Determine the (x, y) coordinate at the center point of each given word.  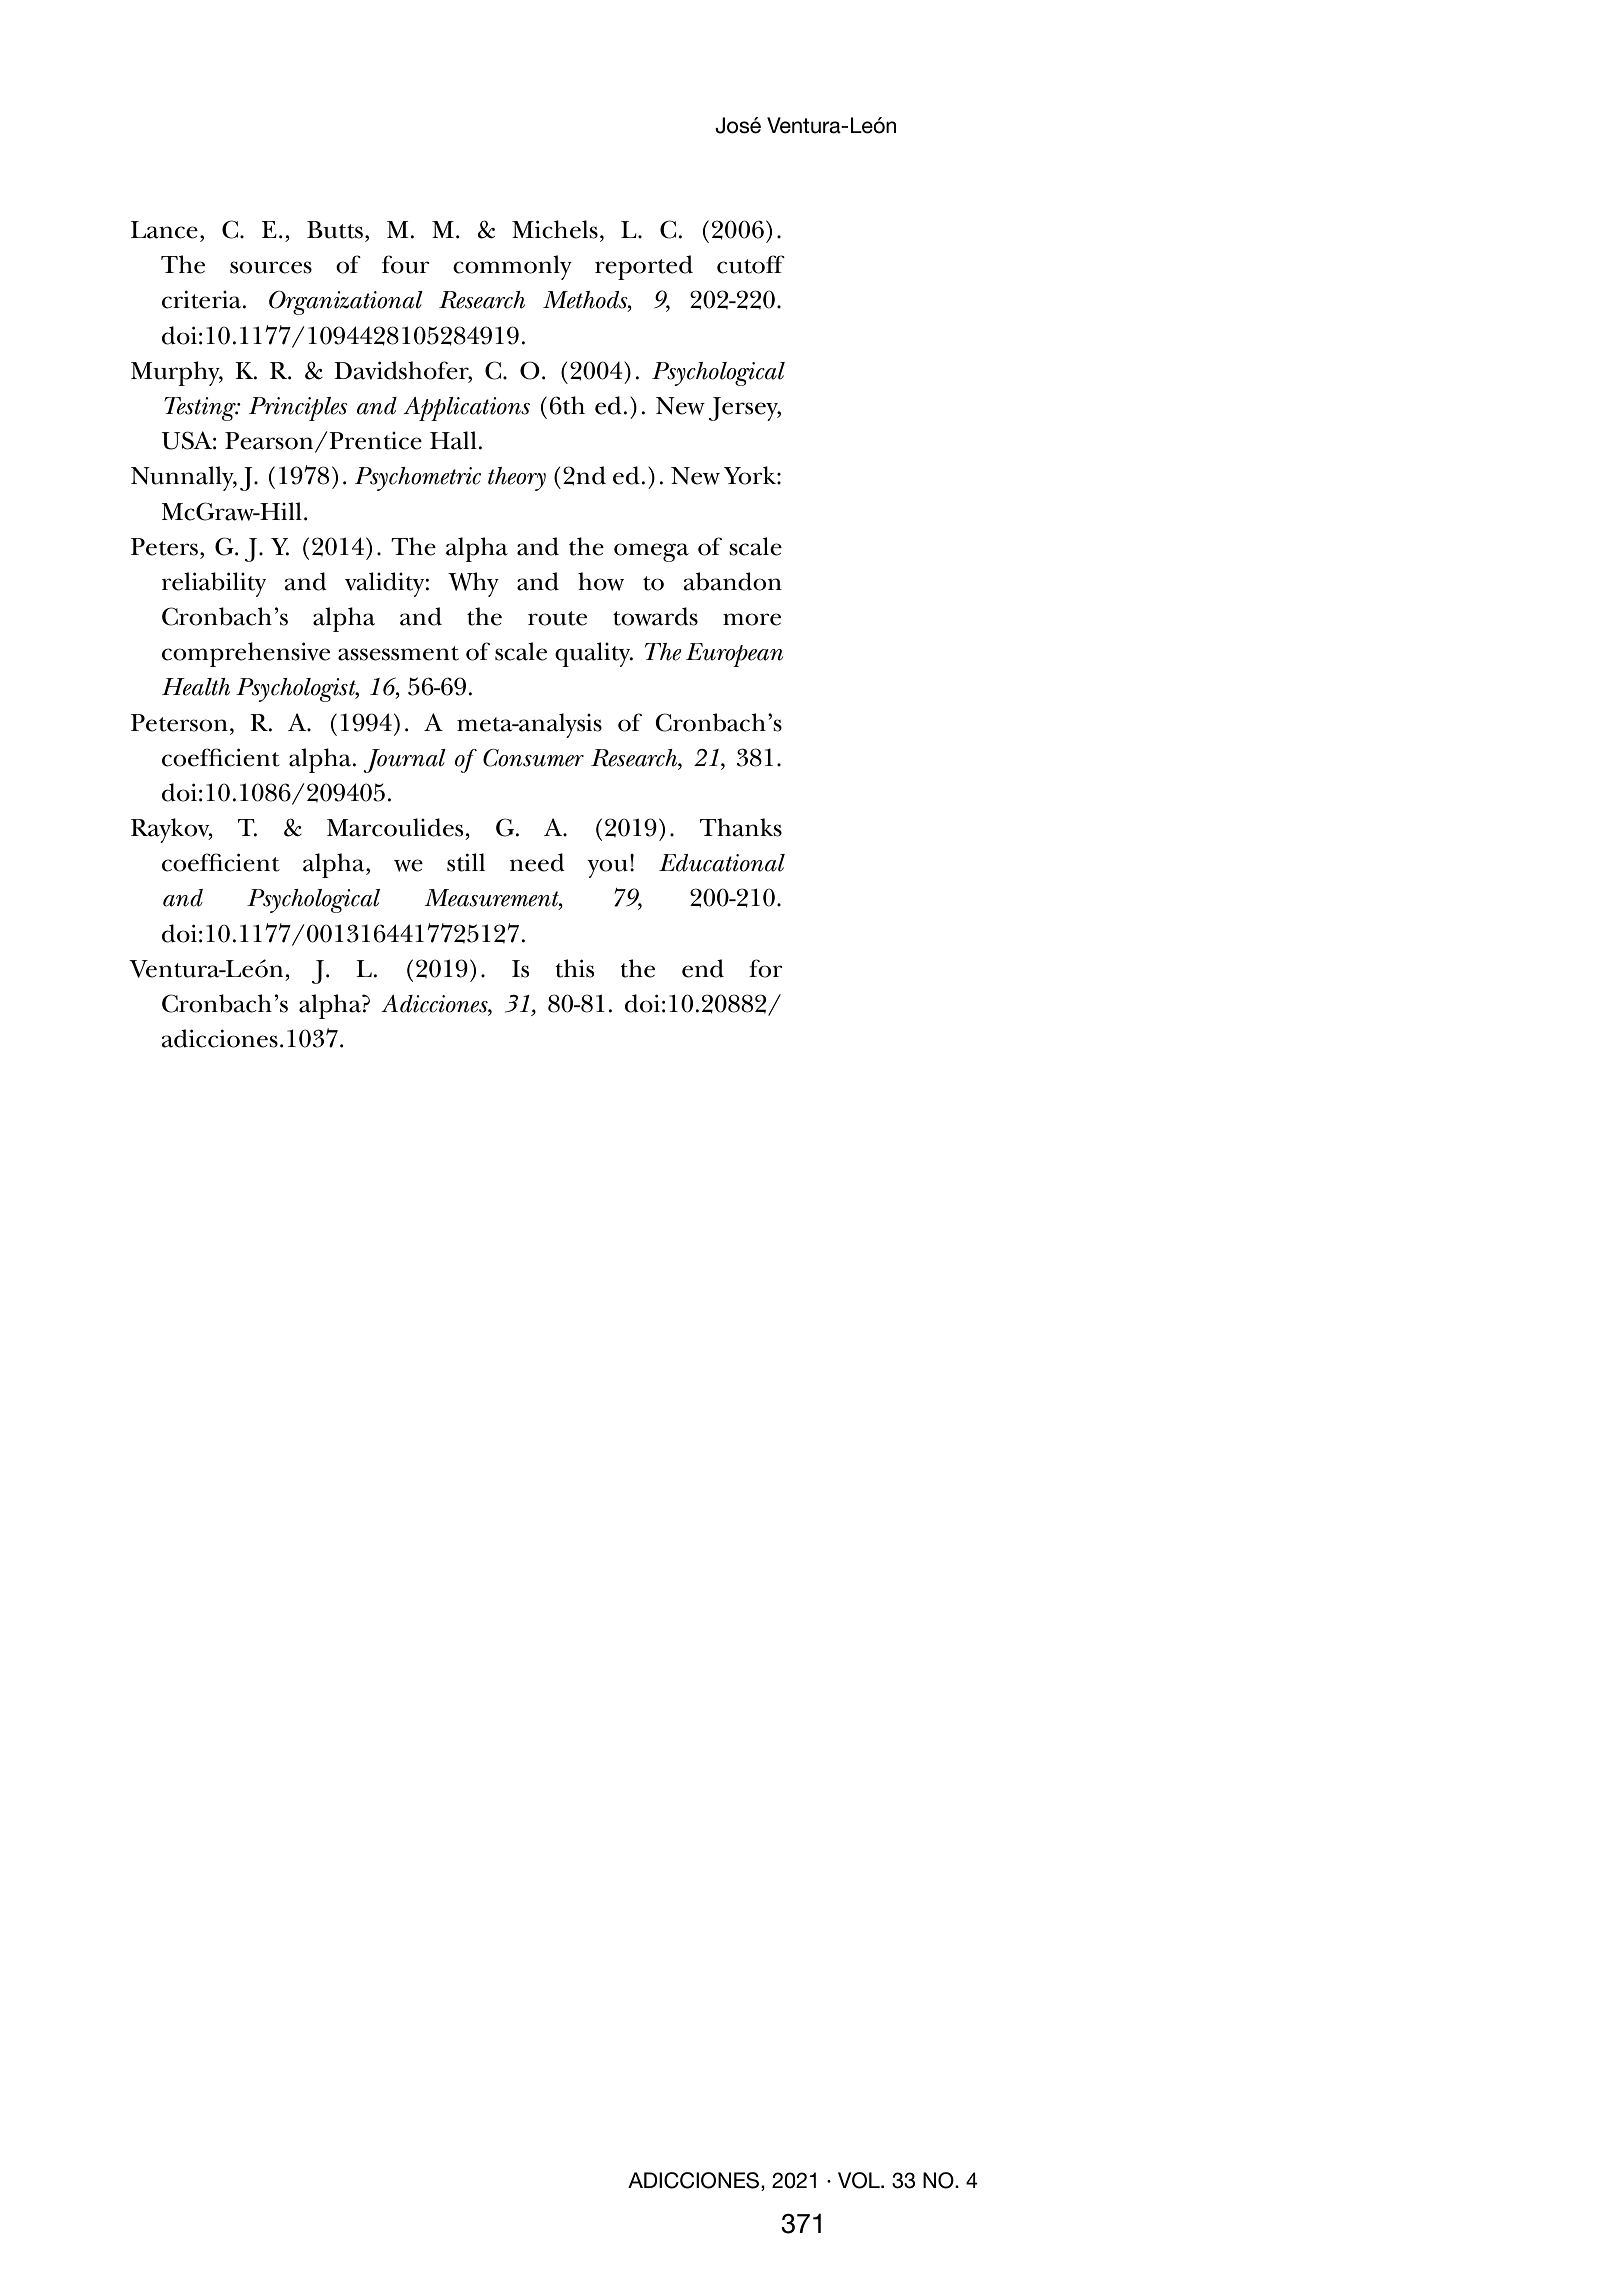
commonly (512, 267)
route (557, 618)
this (575, 968)
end (703, 968)
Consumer (533, 758)
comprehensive (246, 654)
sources (271, 267)
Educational (722, 863)
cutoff (751, 264)
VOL (860, 2180)
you (607, 868)
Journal (404, 761)
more (752, 619)
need (537, 862)
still (466, 862)
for (765, 968)
